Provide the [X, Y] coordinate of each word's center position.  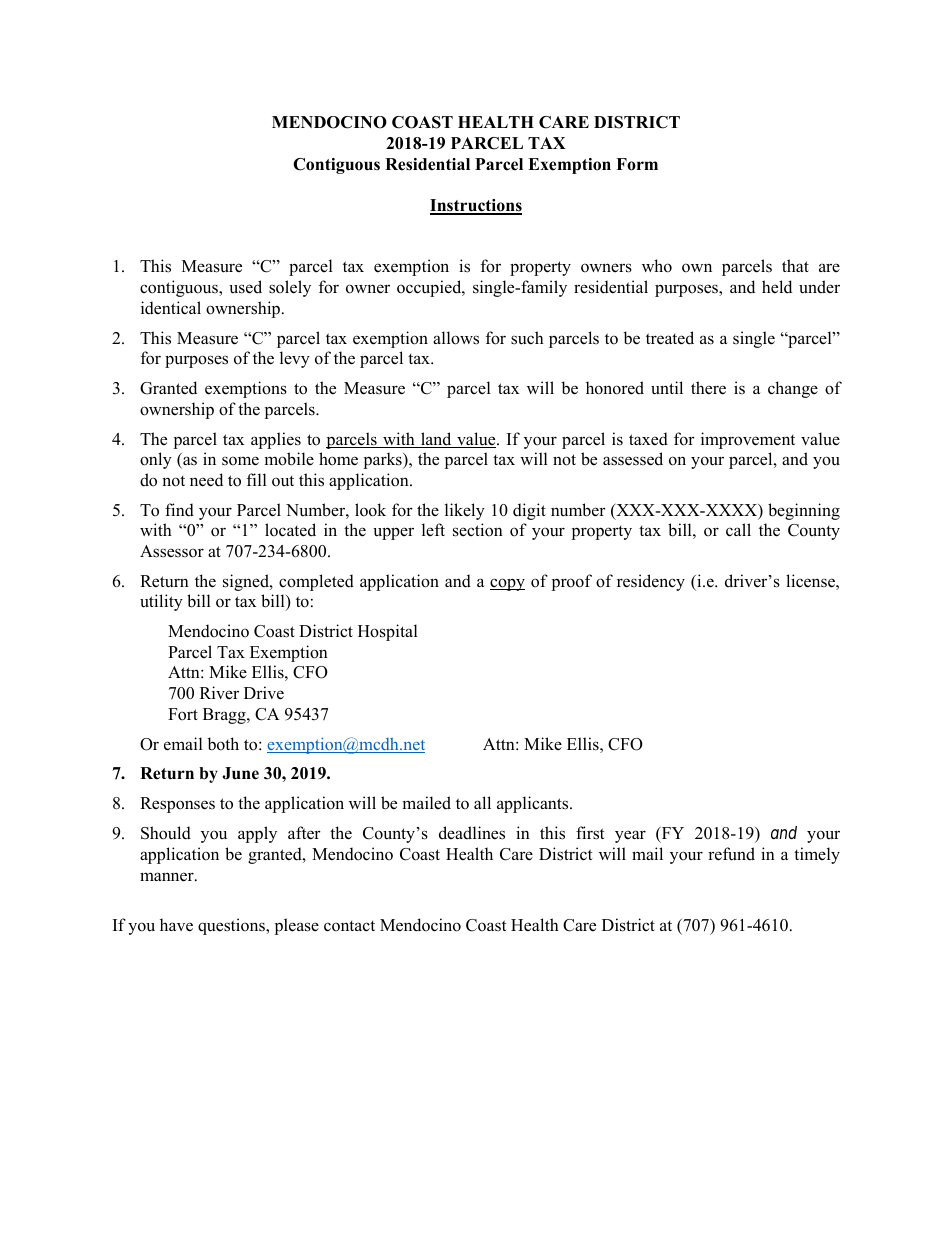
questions [232, 926]
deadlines [472, 833]
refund [731, 854]
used [245, 287]
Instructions [476, 206]
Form [637, 164]
